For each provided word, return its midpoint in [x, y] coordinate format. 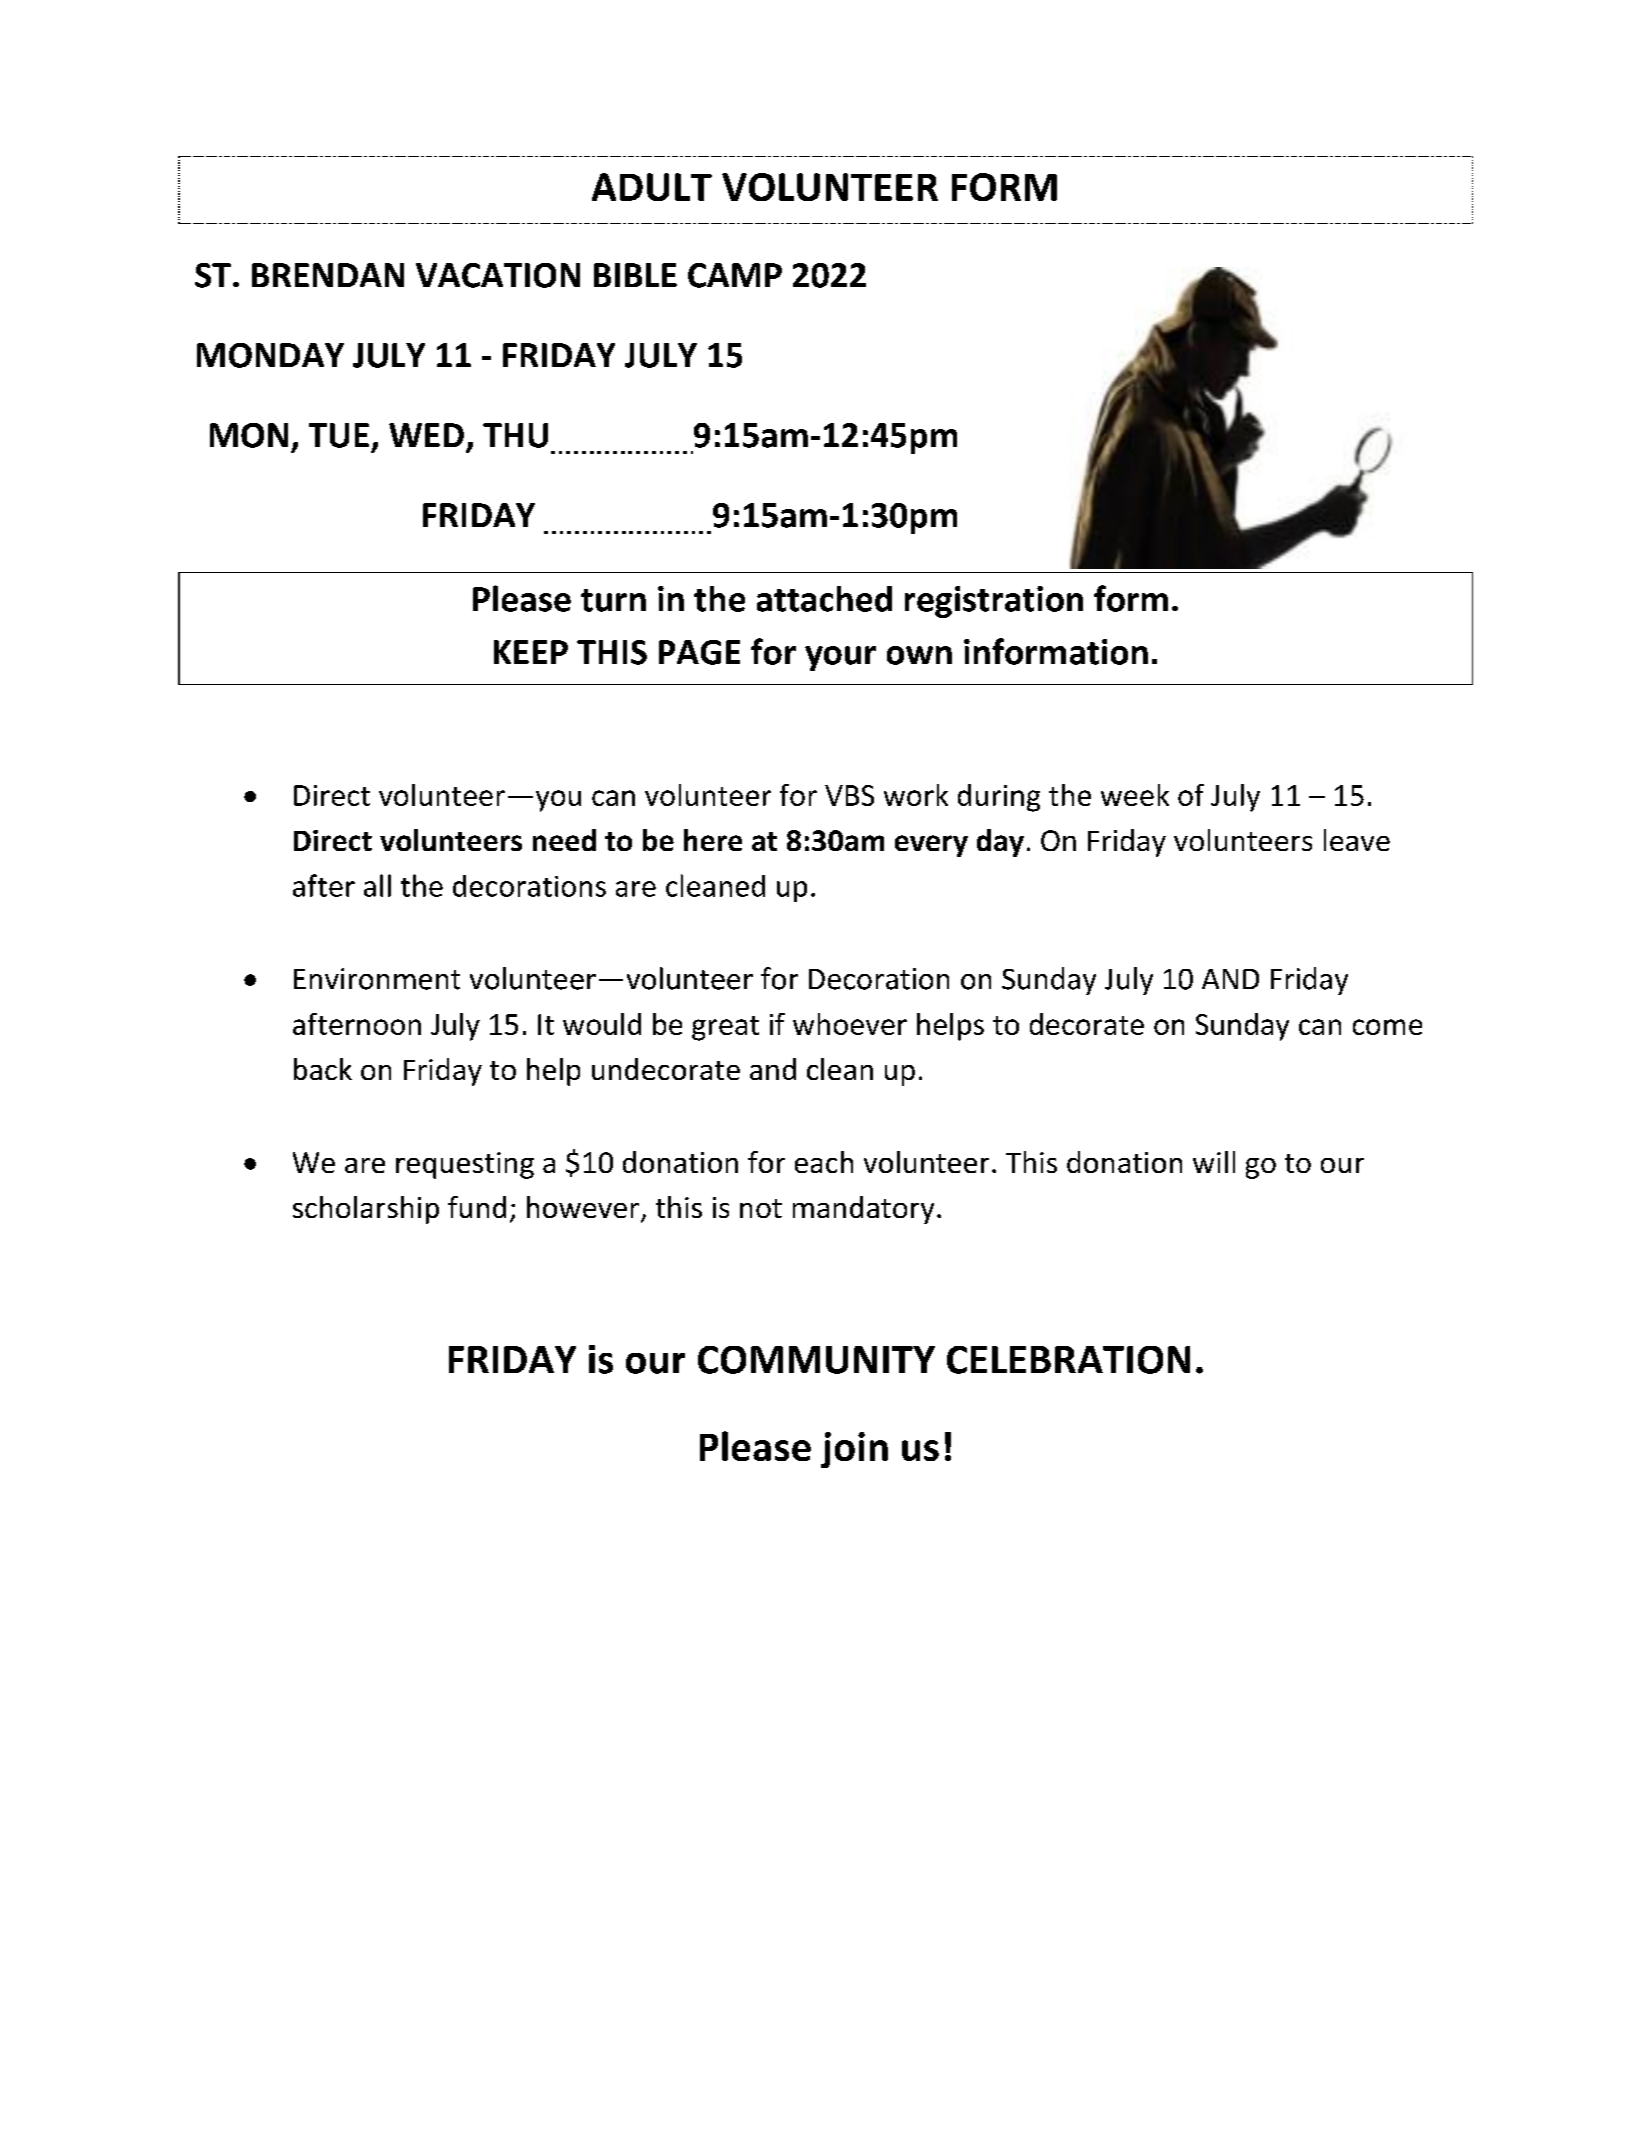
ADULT [652, 187]
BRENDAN [328, 275]
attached [824, 599]
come [1387, 1027]
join [854, 1450]
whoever [850, 1024]
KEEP [531, 652]
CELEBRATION [1068, 1360]
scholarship [366, 1210]
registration [994, 602]
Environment [377, 979]
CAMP [735, 275]
